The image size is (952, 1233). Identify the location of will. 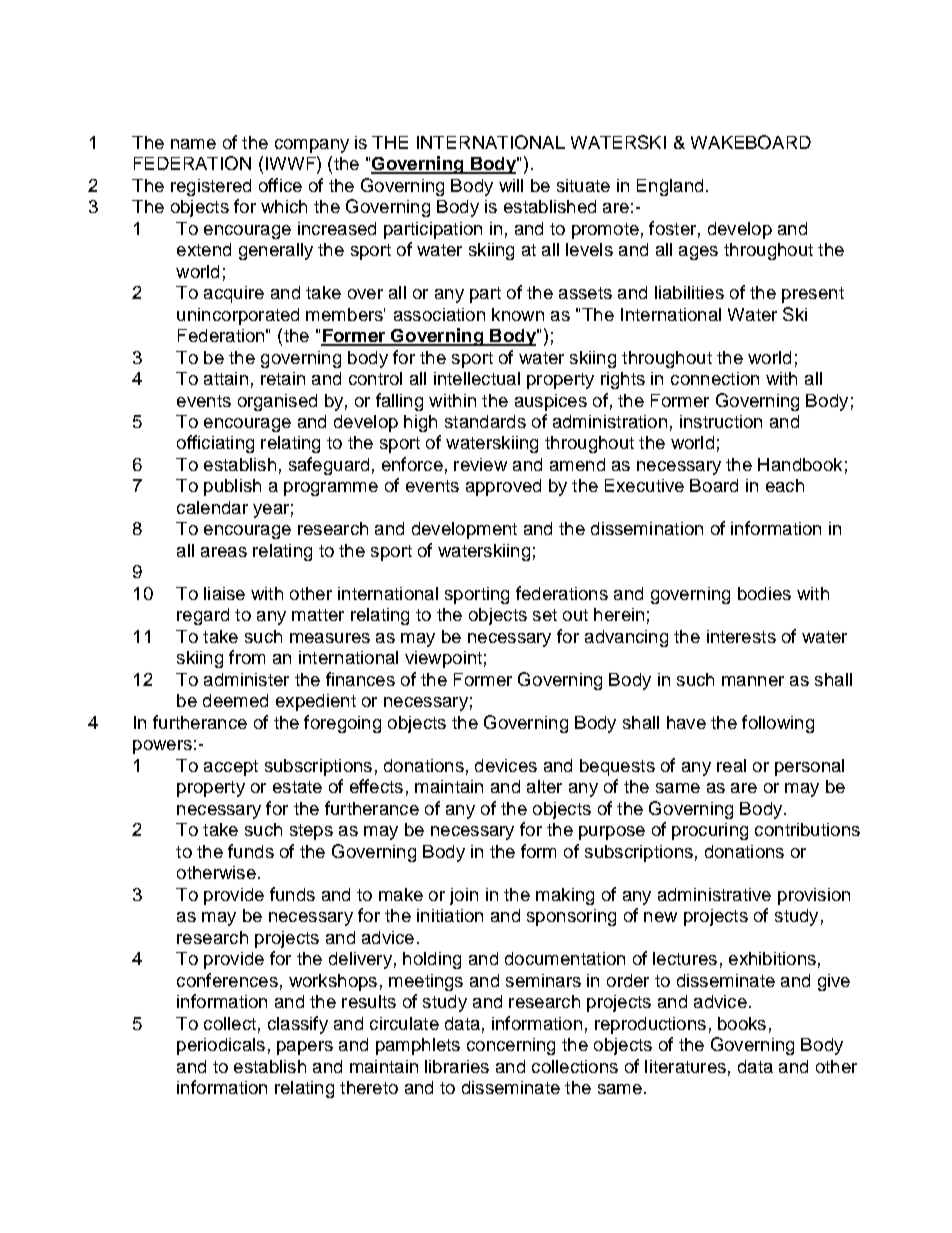
(511, 185).
